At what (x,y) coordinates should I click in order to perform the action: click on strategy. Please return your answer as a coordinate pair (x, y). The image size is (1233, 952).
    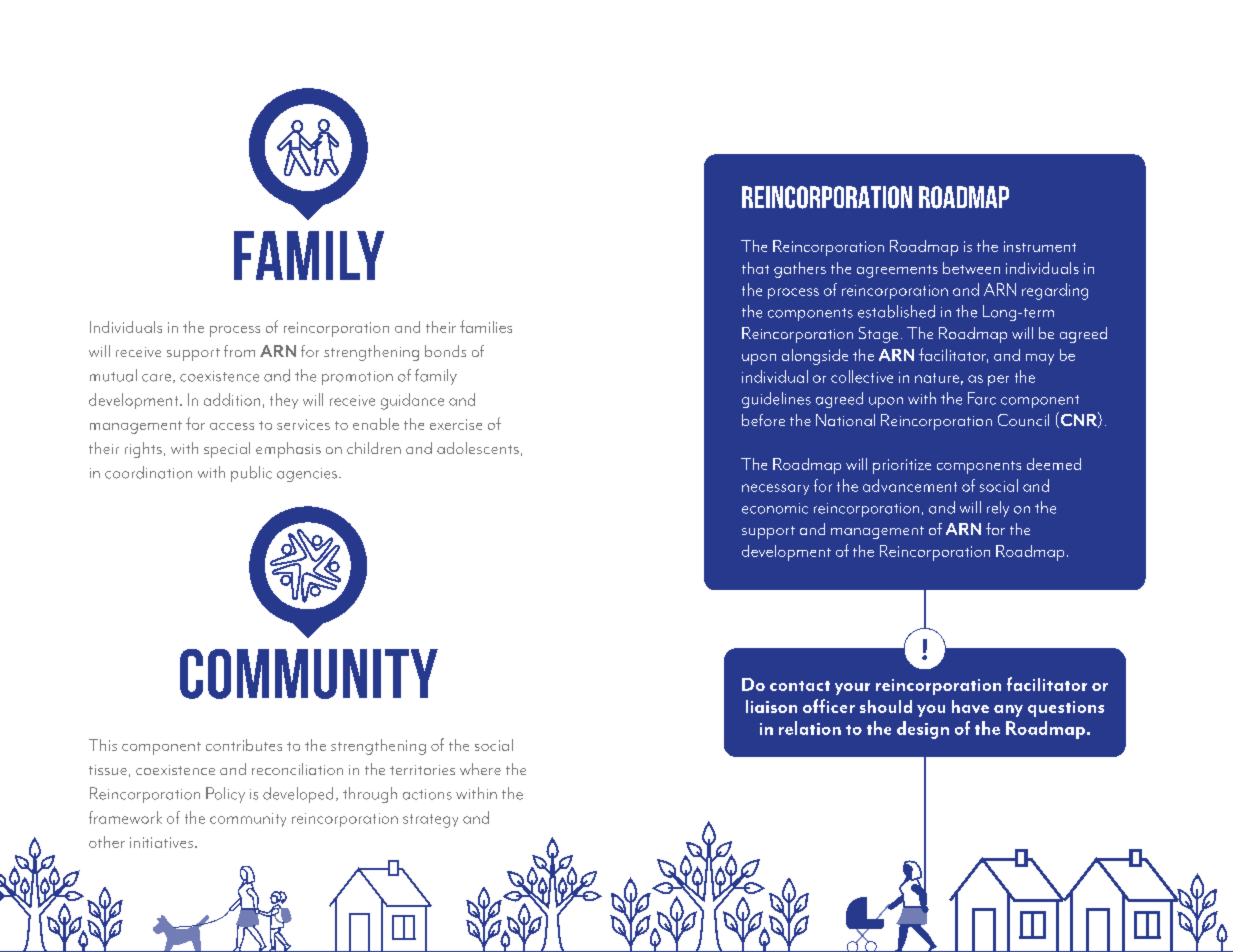
    Looking at the image, I should click on (430, 821).
